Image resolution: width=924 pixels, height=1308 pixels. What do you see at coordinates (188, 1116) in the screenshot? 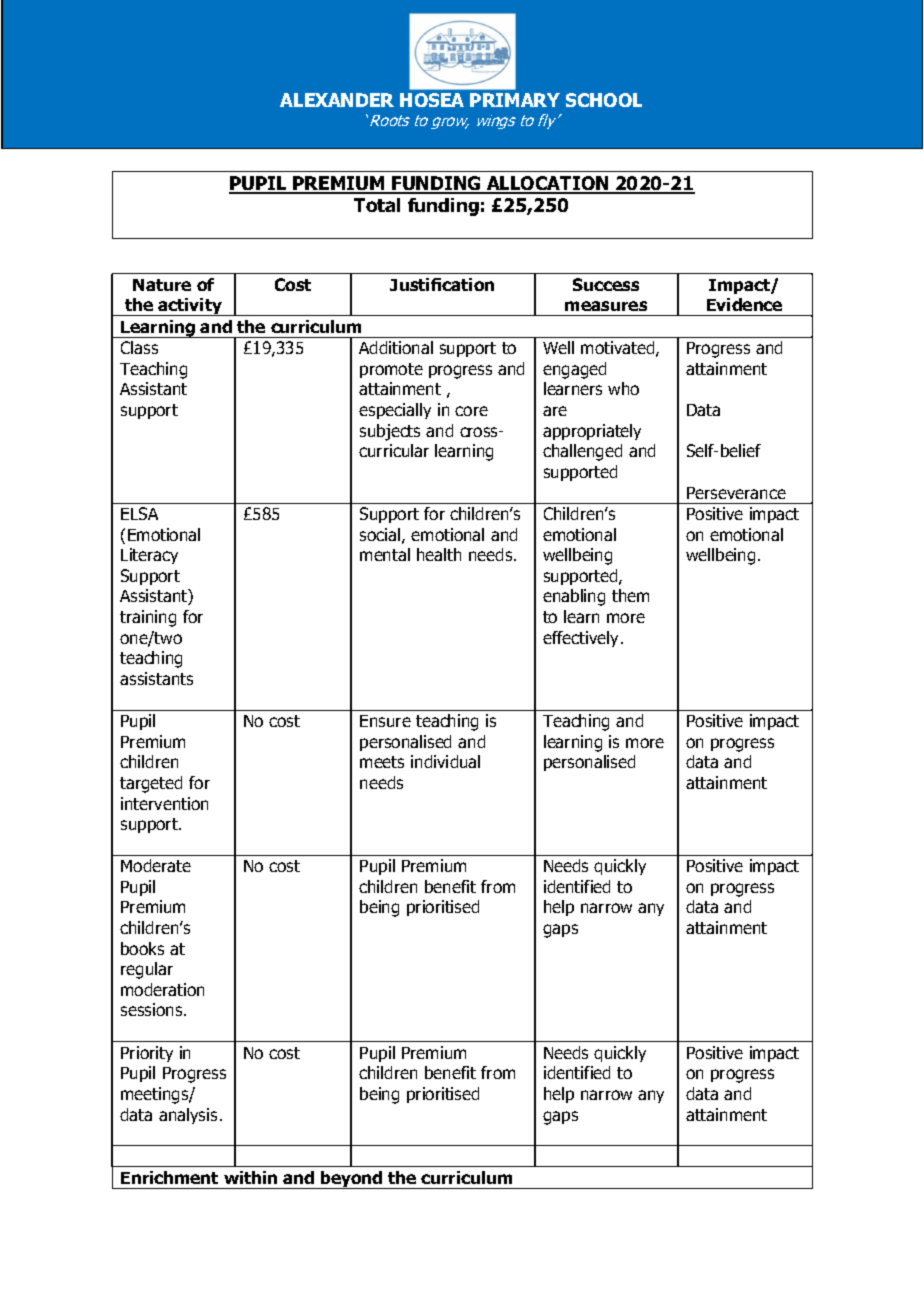
I see `analysis` at bounding box center [188, 1116].
